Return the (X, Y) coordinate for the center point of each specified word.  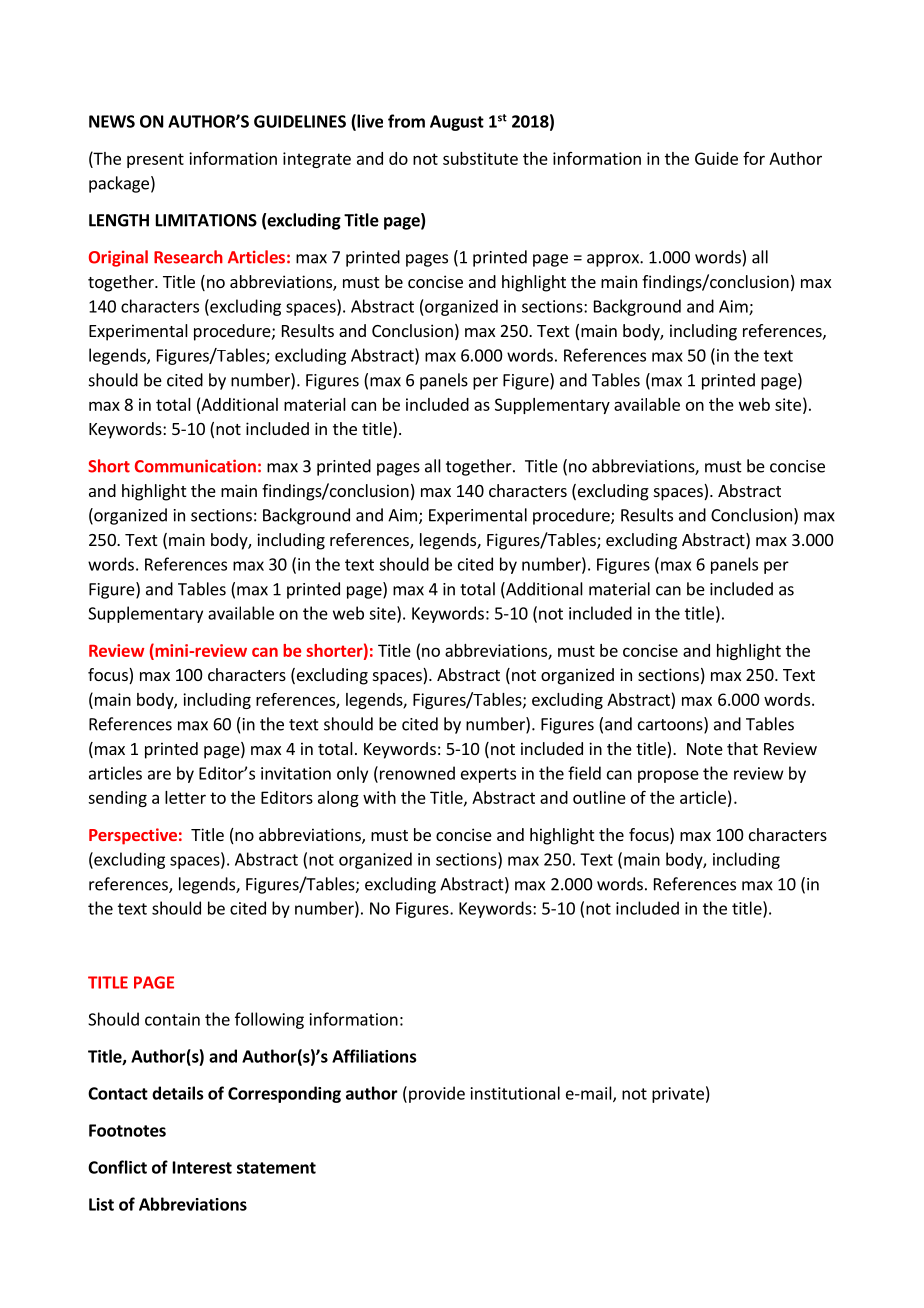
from (406, 121)
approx (614, 260)
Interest (202, 1167)
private (678, 1095)
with (379, 797)
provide (437, 1094)
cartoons (671, 725)
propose (668, 776)
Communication (195, 466)
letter (185, 797)
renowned (417, 773)
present (155, 160)
